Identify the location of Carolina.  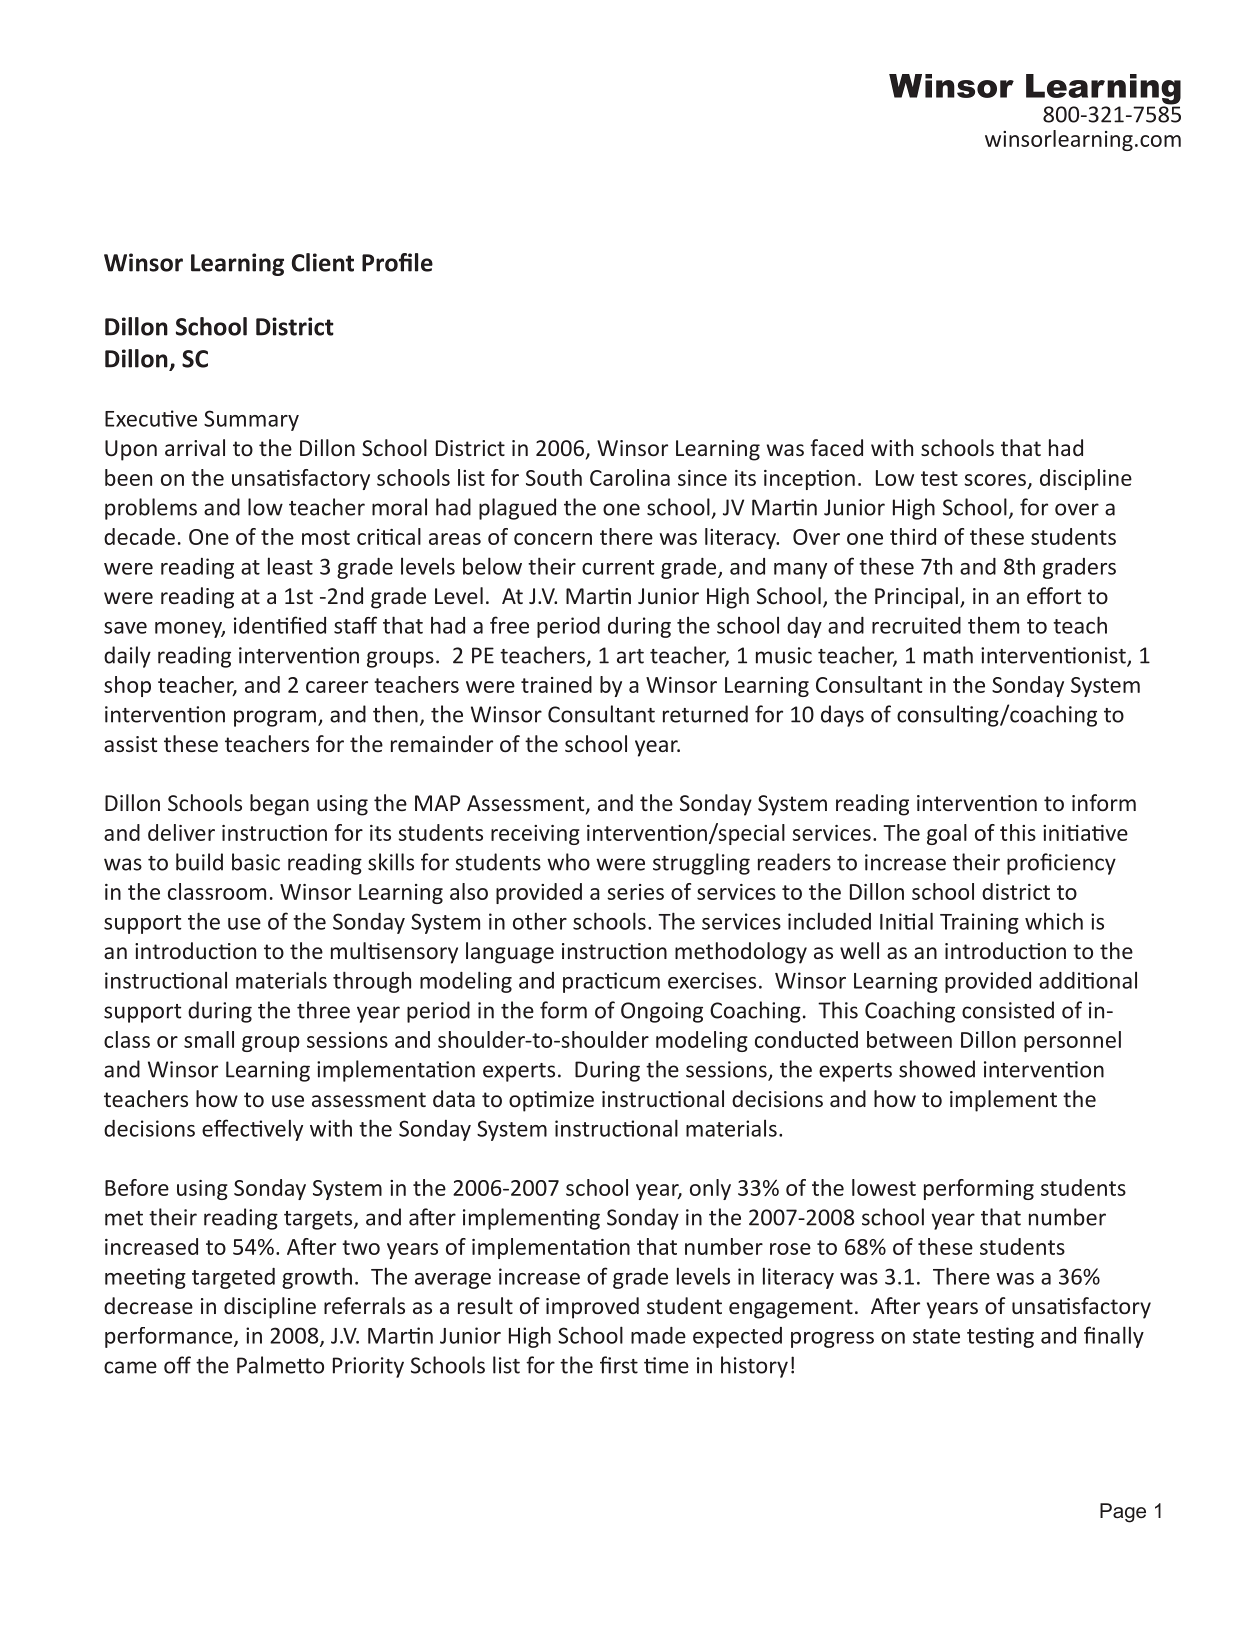
(630, 477).
